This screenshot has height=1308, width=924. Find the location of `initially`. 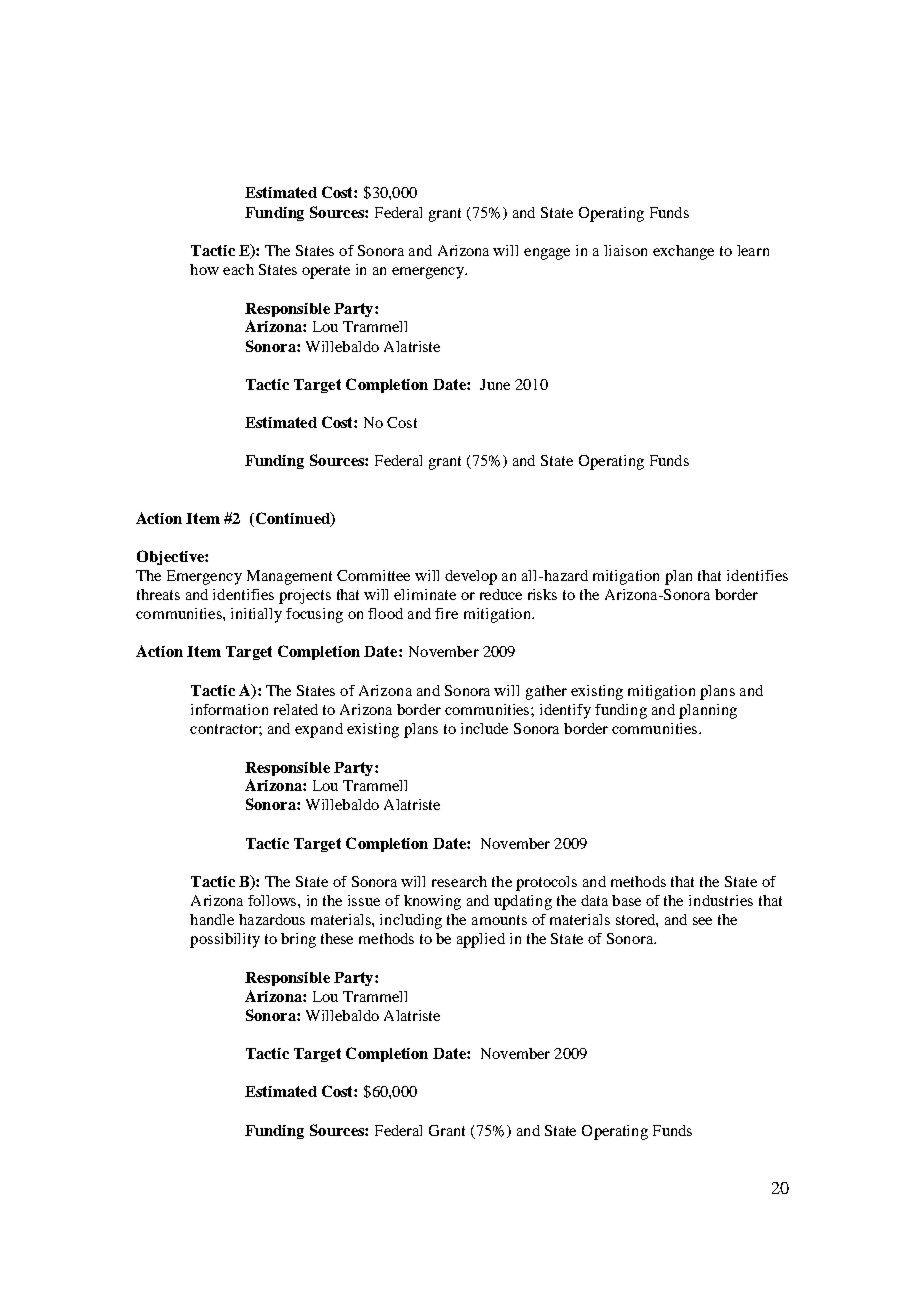

initially is located at coordinates (256, 615).
